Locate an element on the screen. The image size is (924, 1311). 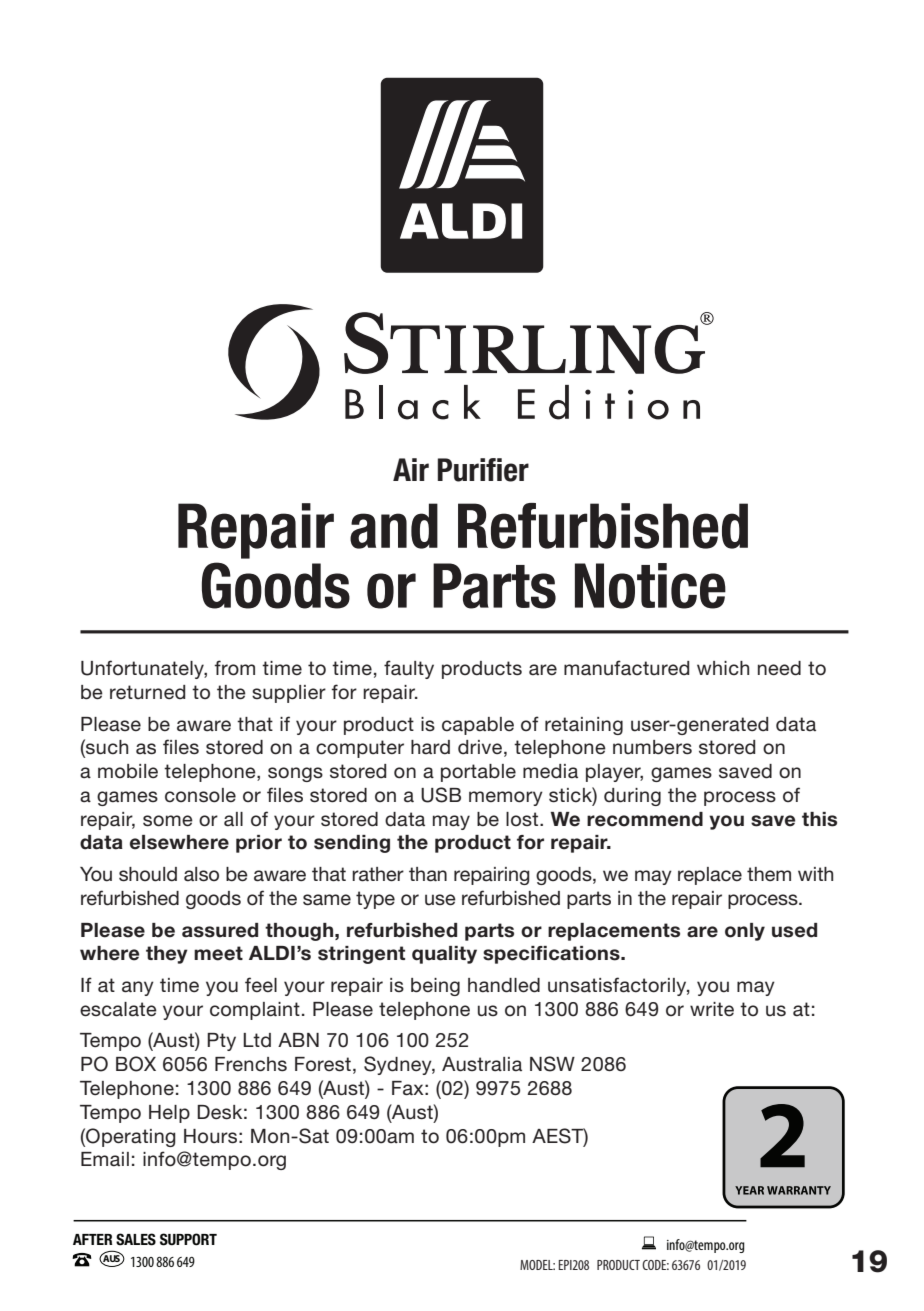
Purifier is located at coordinates (483, 470).
